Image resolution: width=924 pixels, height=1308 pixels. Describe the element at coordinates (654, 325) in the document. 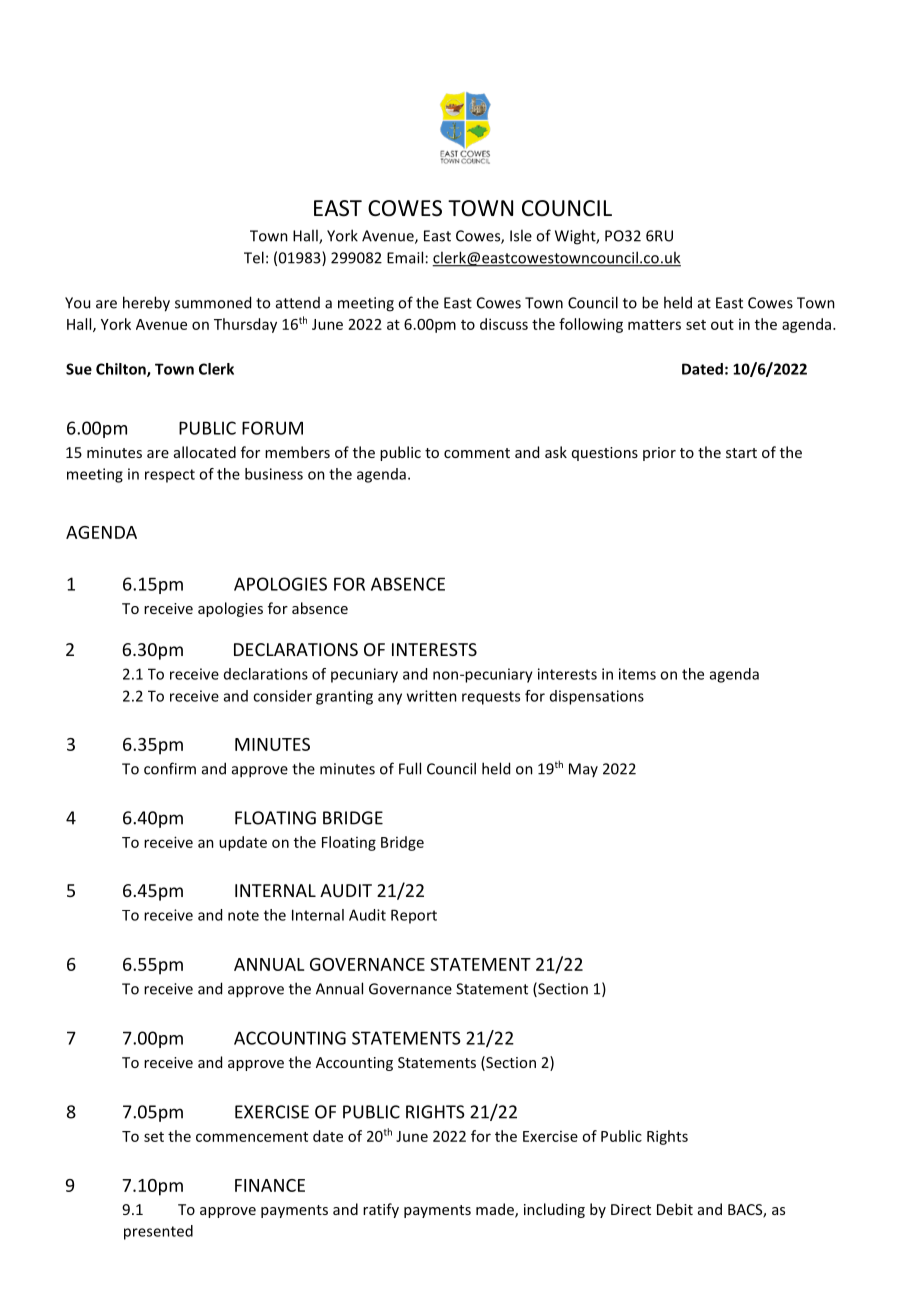

I see `matters` at that location.
